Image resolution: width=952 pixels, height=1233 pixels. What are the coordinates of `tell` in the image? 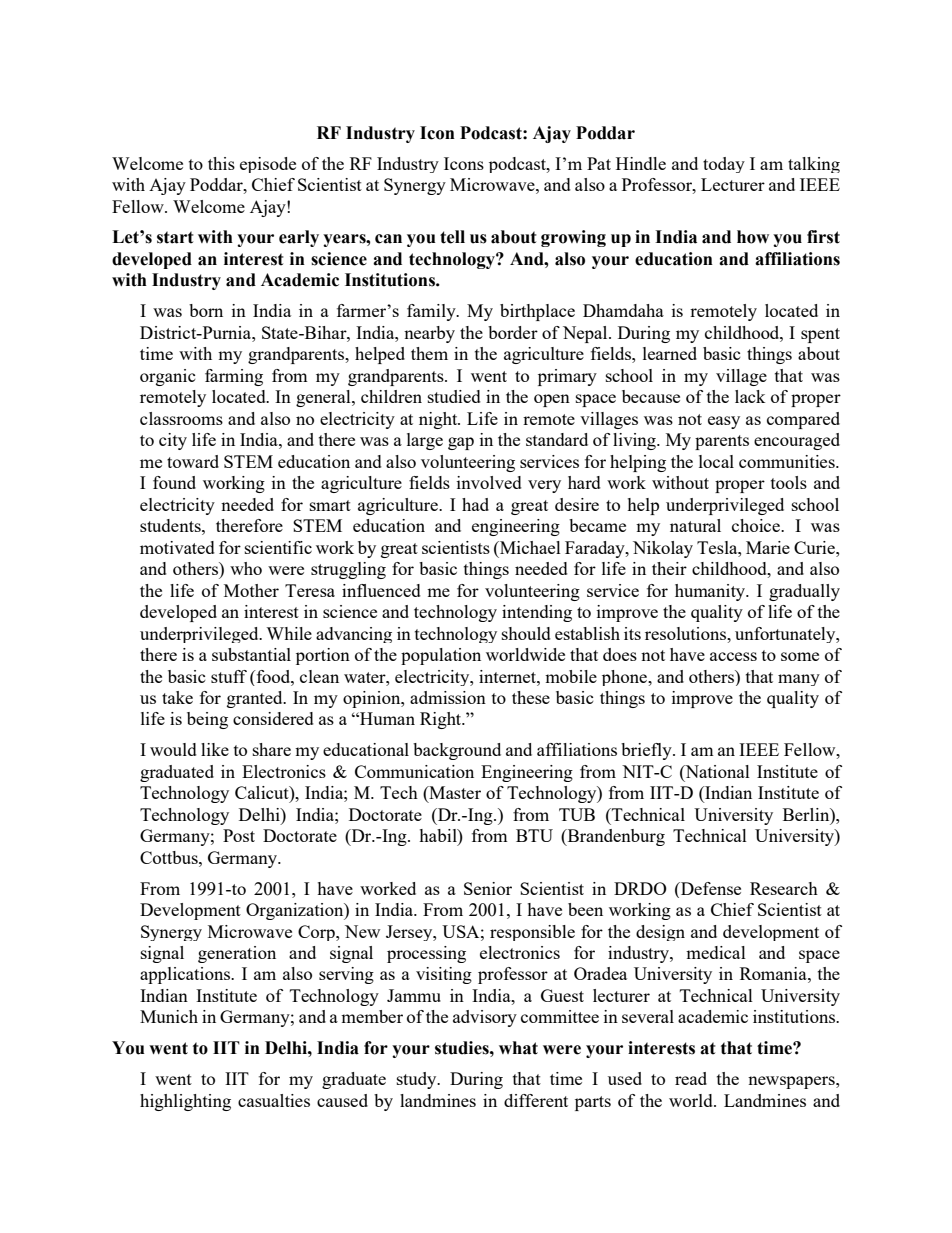 It's located at (452, 237).
